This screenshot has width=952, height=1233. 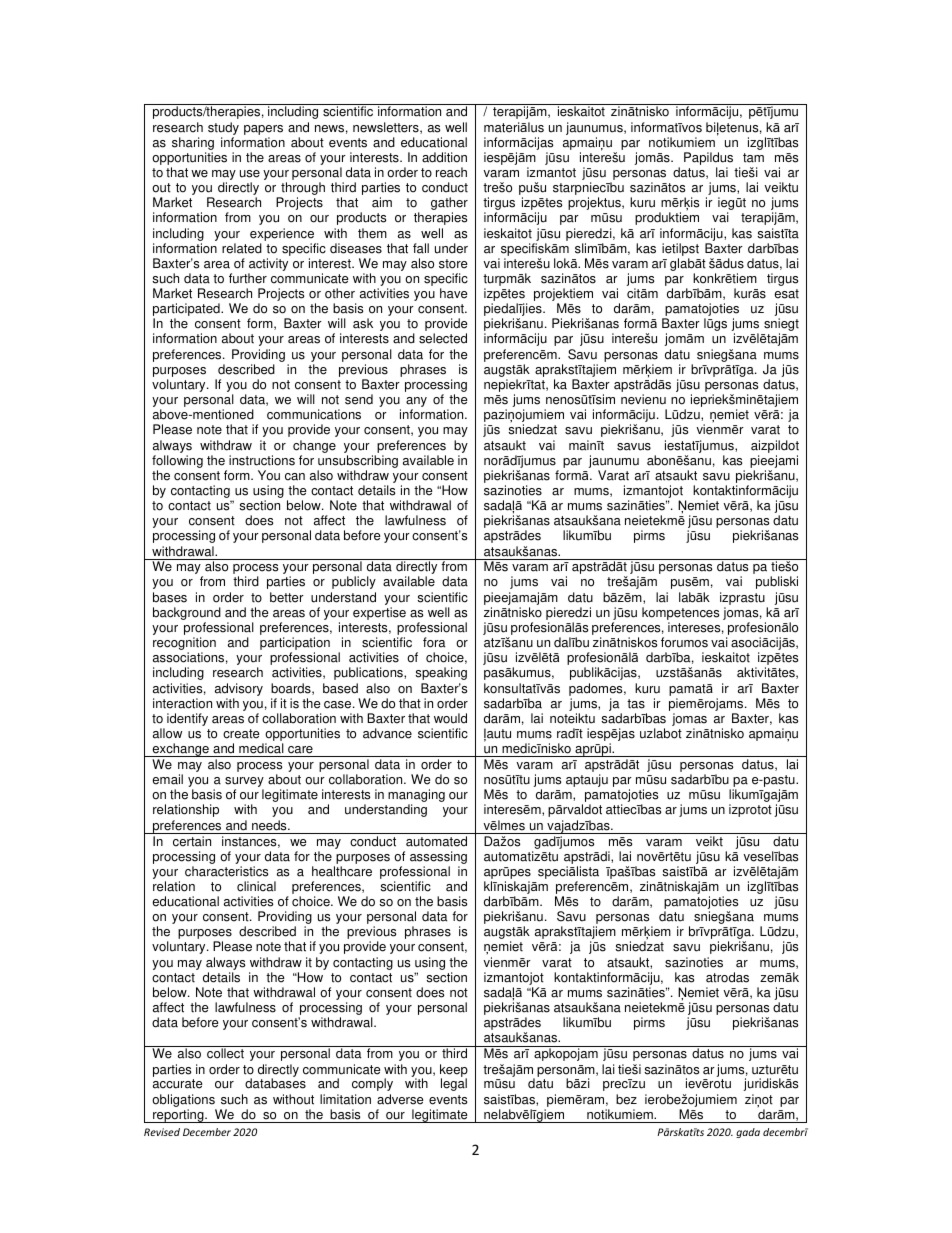 What do you see at coordinates (187, 615) in the screenshot?
I see `background` at bounding box center [187, 615].
